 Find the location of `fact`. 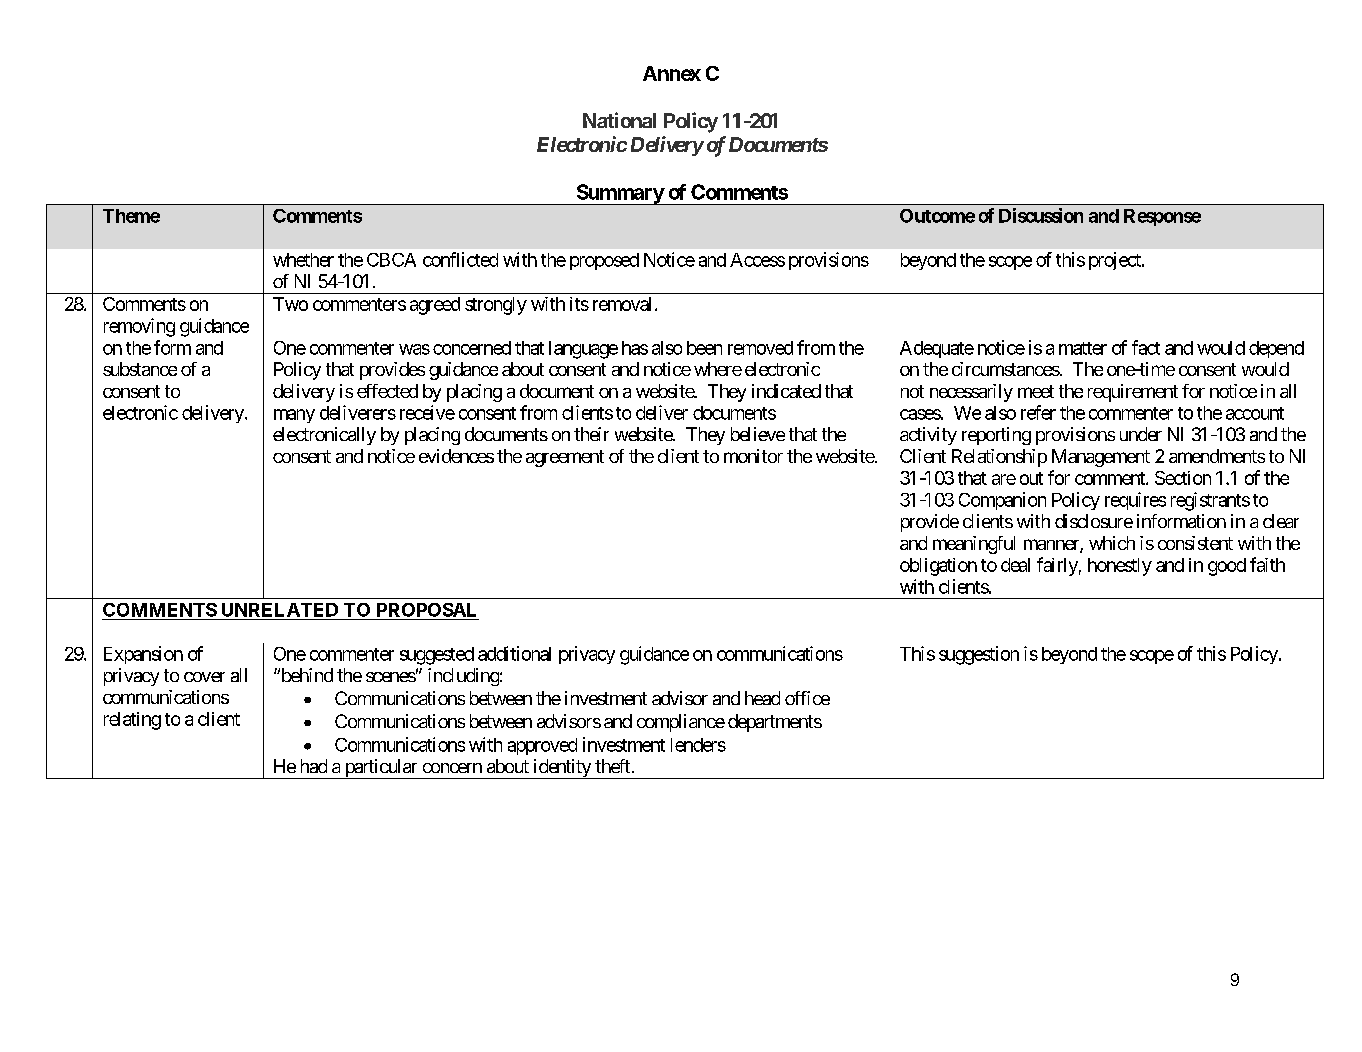

fact is located at coordinates (1146, 347).
